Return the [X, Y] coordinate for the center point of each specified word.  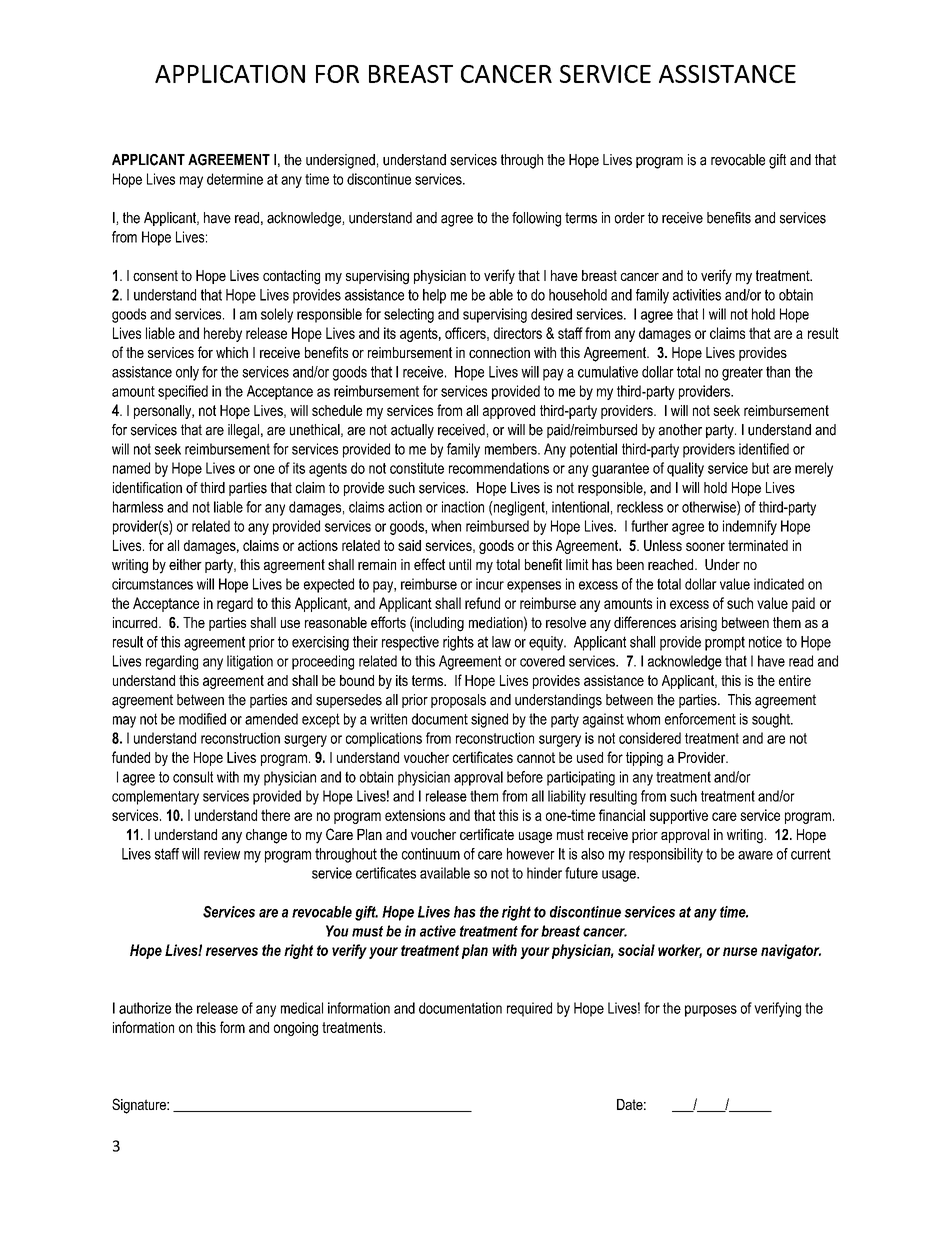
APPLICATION [230, 74]
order [630, 218]
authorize [145, 1008]
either [185, 564]
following [536, 219]
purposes [711, 1011]
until [460, 564]
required [529, 1009]
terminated [758, 545]
